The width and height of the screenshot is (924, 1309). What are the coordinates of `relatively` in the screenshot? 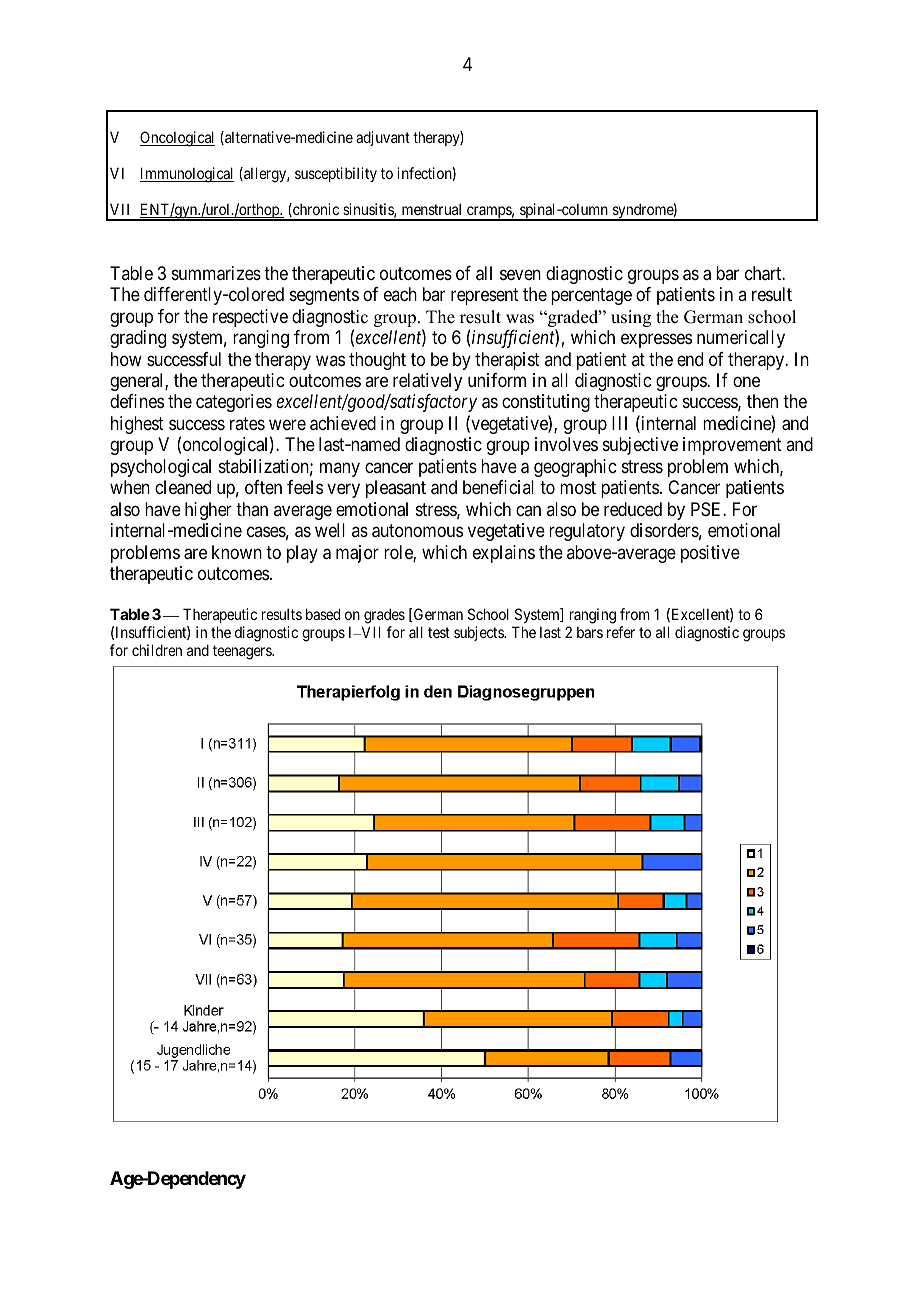 It's located at (427, 382).
